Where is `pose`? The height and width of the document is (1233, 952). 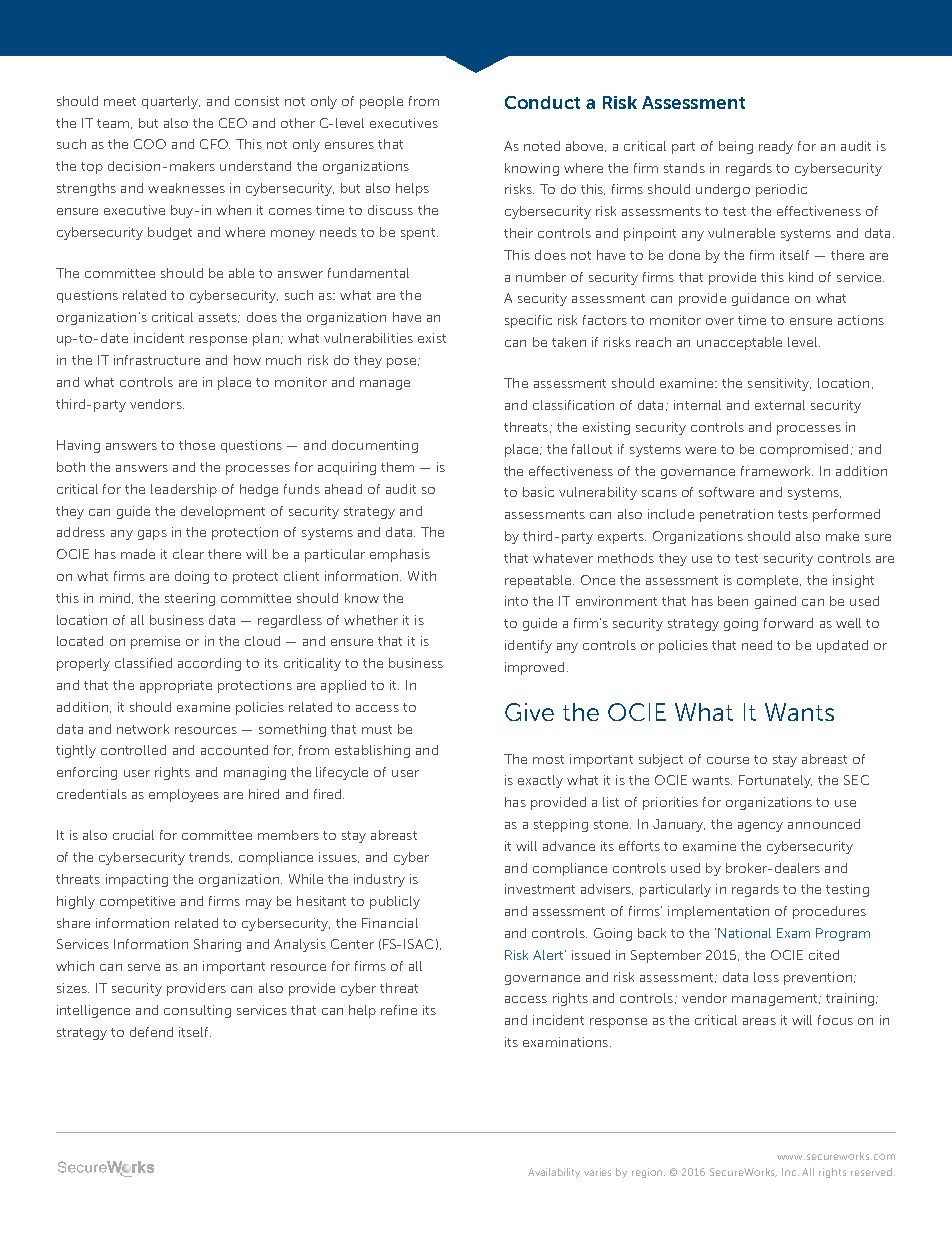 pose is located at coordinates (403, 363).
